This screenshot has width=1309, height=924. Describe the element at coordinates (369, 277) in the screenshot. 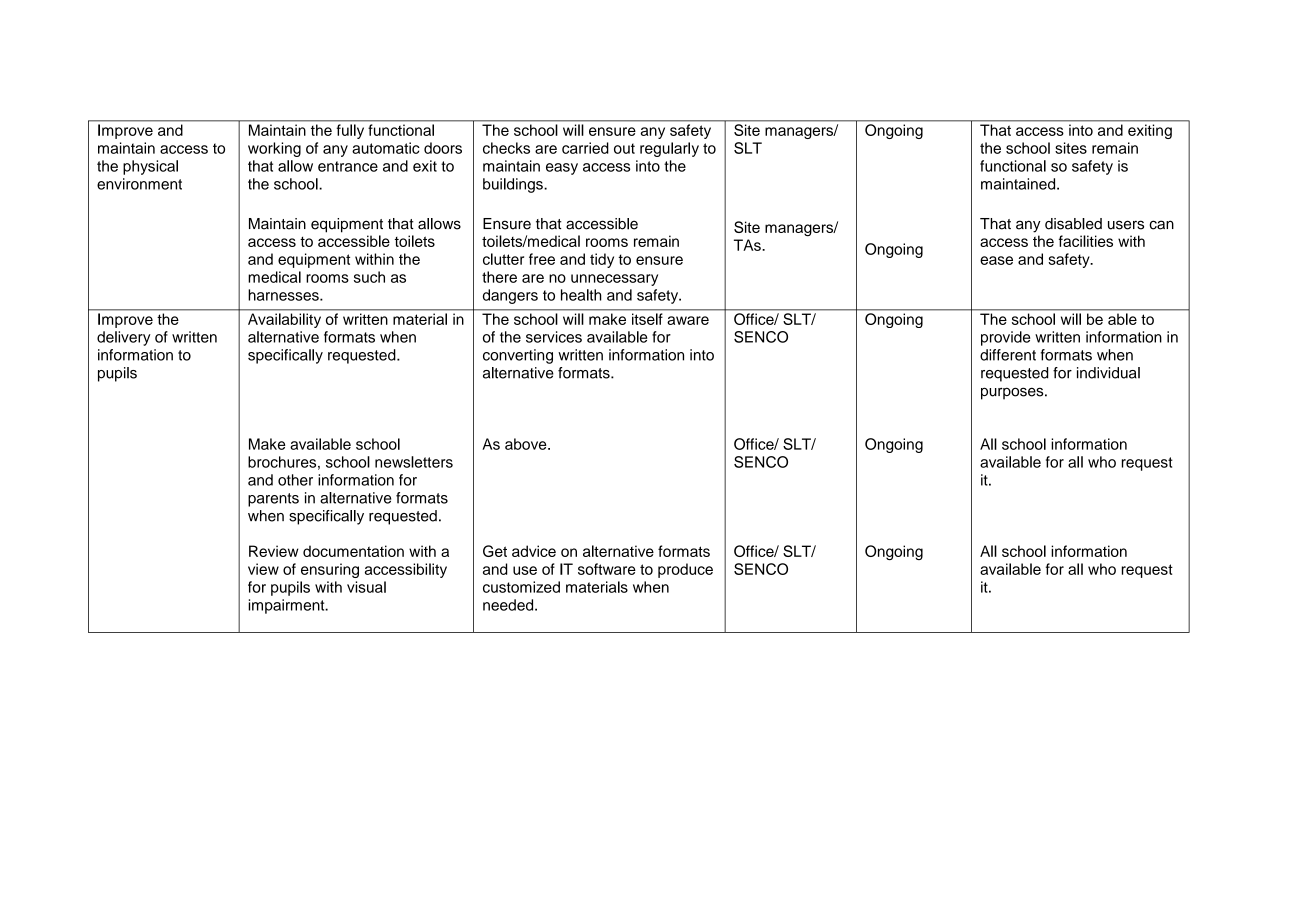

I see `such` at that location.
